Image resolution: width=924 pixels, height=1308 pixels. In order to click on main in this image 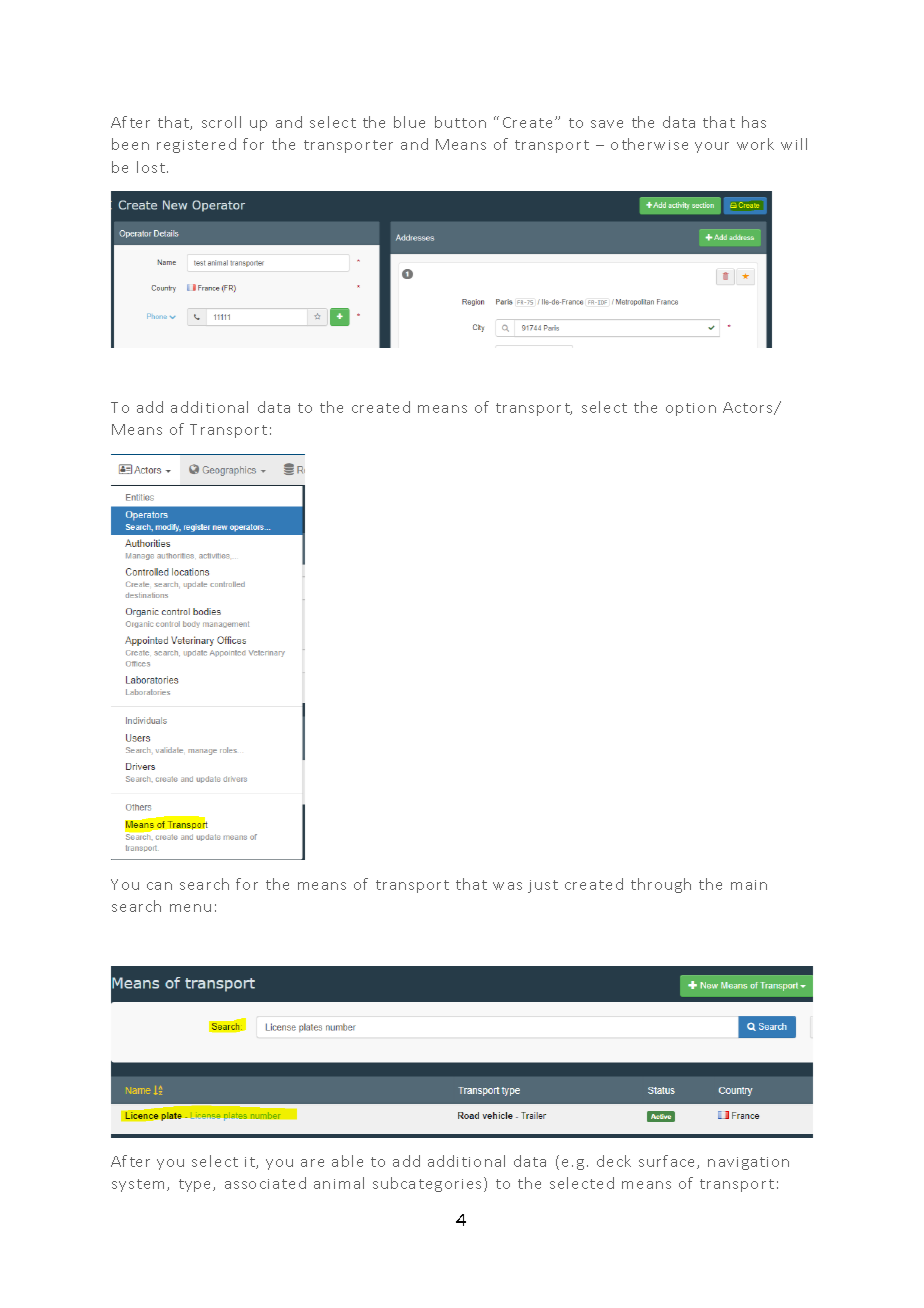, I will do `click(749, 885)`.
